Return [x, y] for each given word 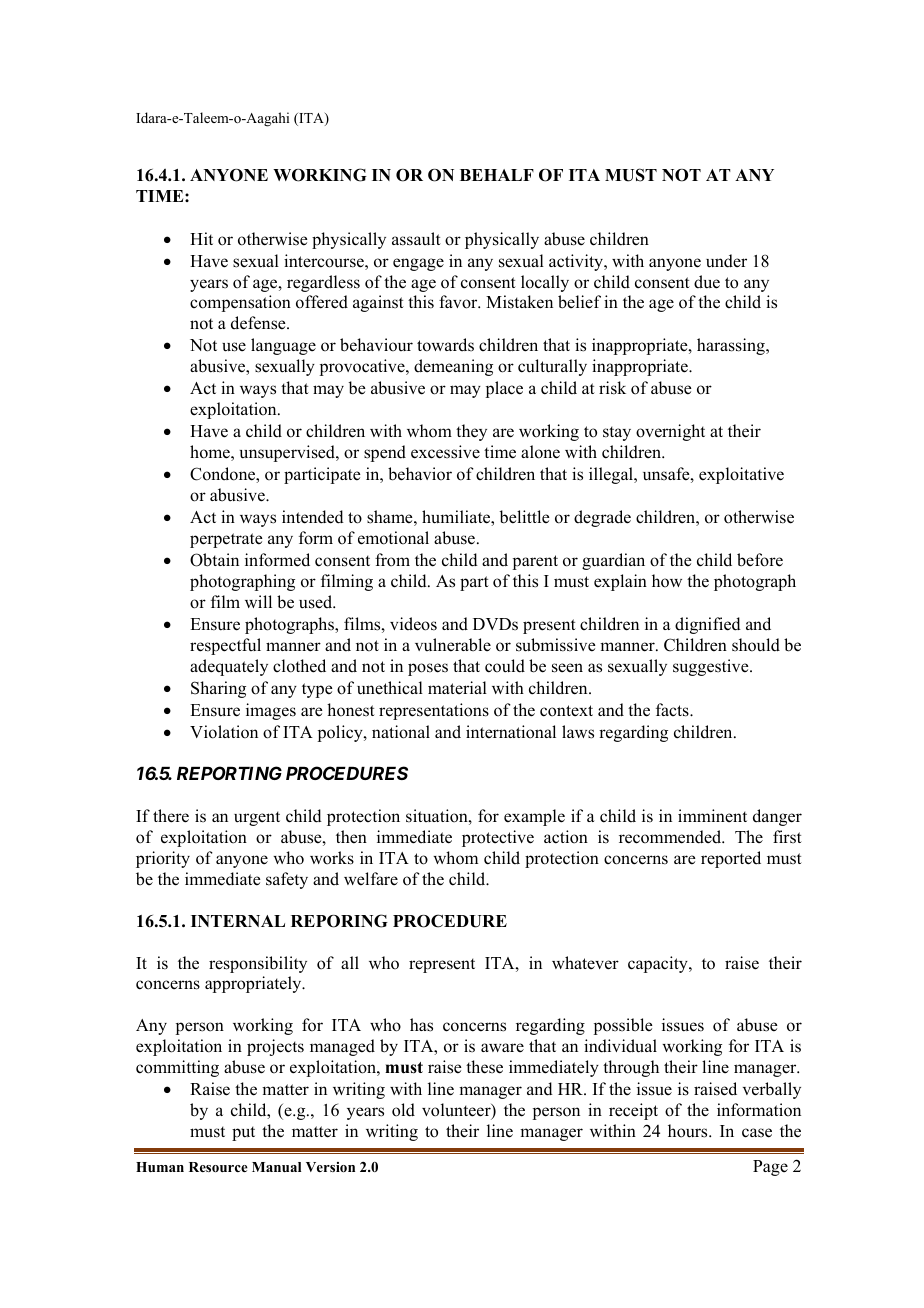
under [726, 261]
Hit [201, 238]
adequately [229, 667]
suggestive [712, 667]
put [243, 1133]
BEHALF [497, 175]
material [457, 687]
